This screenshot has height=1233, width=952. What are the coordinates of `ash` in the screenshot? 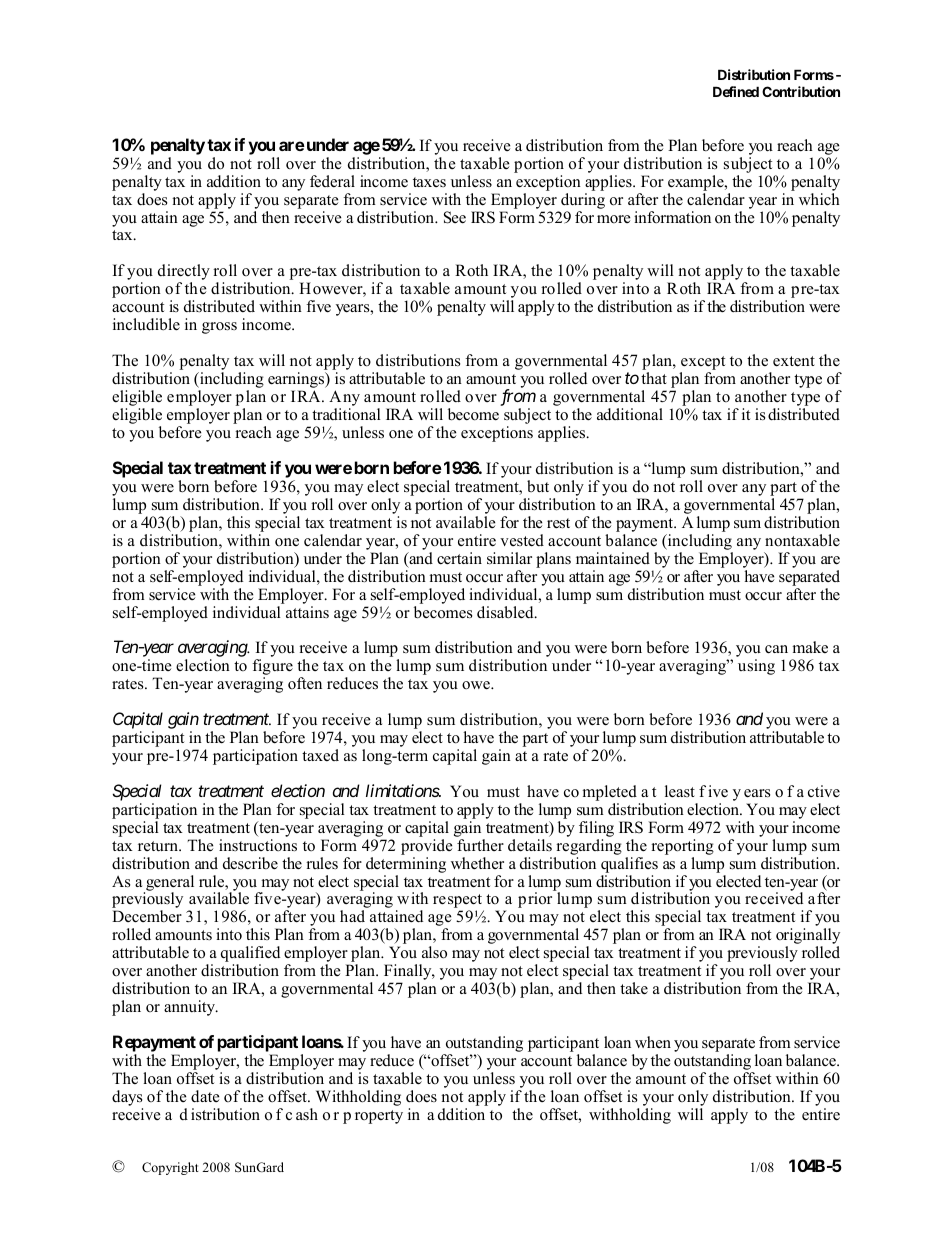 It's located at (307, 1114).
